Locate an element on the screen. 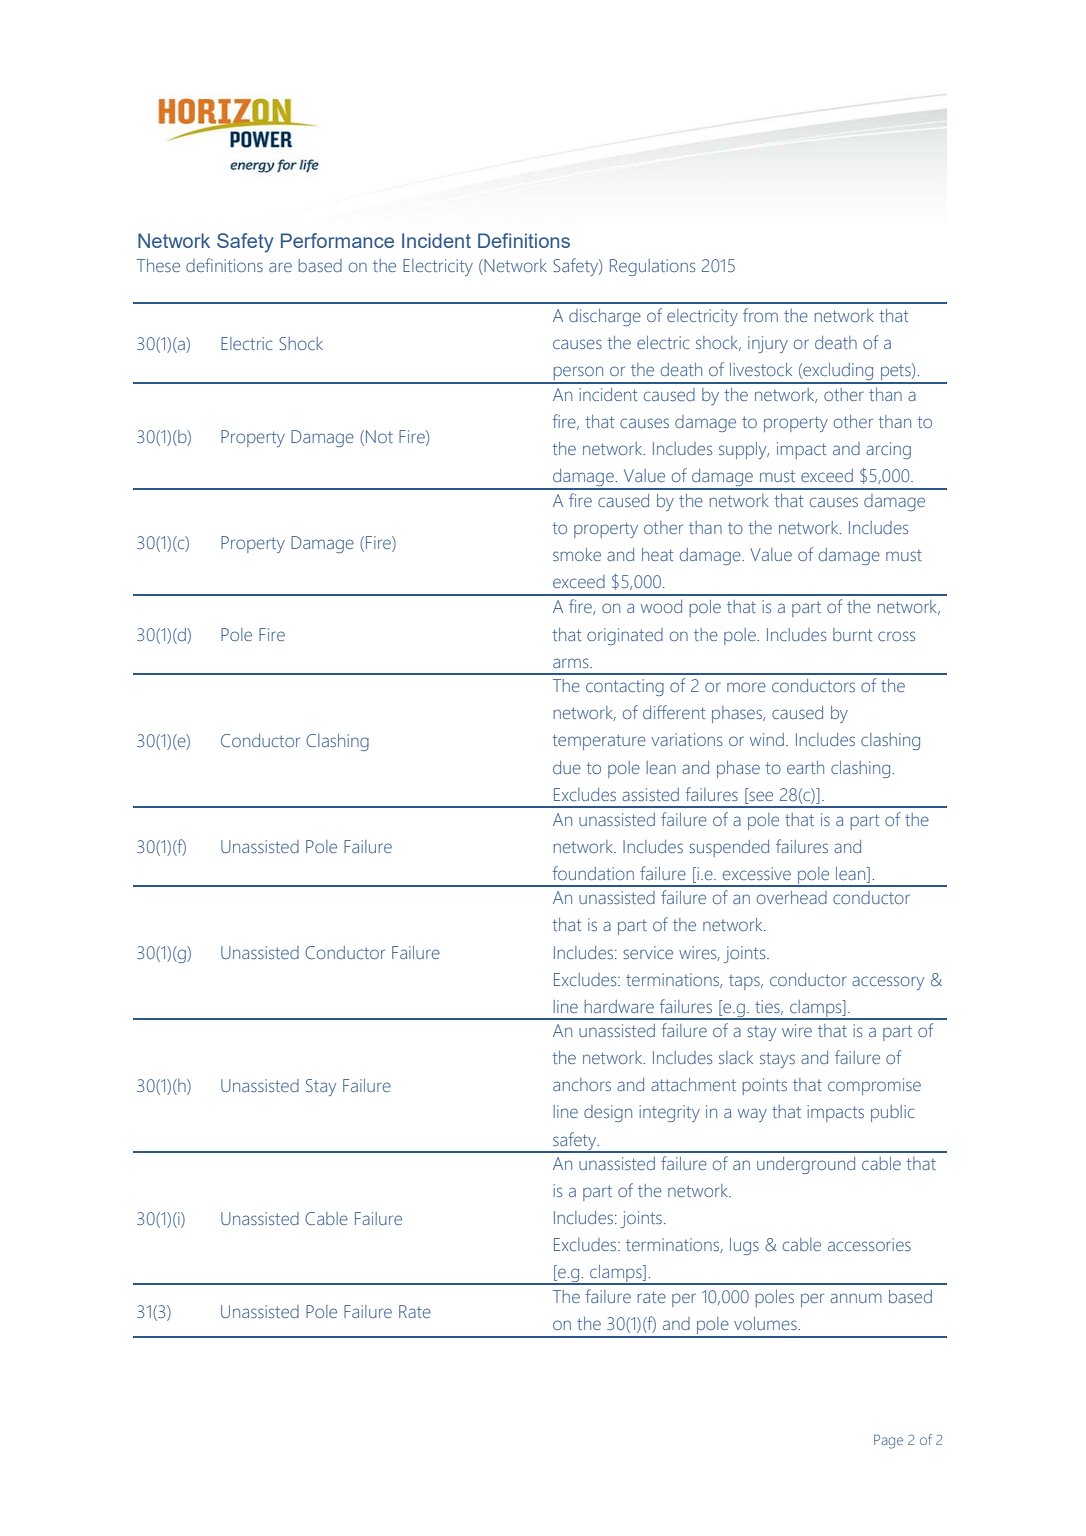 The image size is (1086, 1536). Not is located at coordinates (379, 436).
